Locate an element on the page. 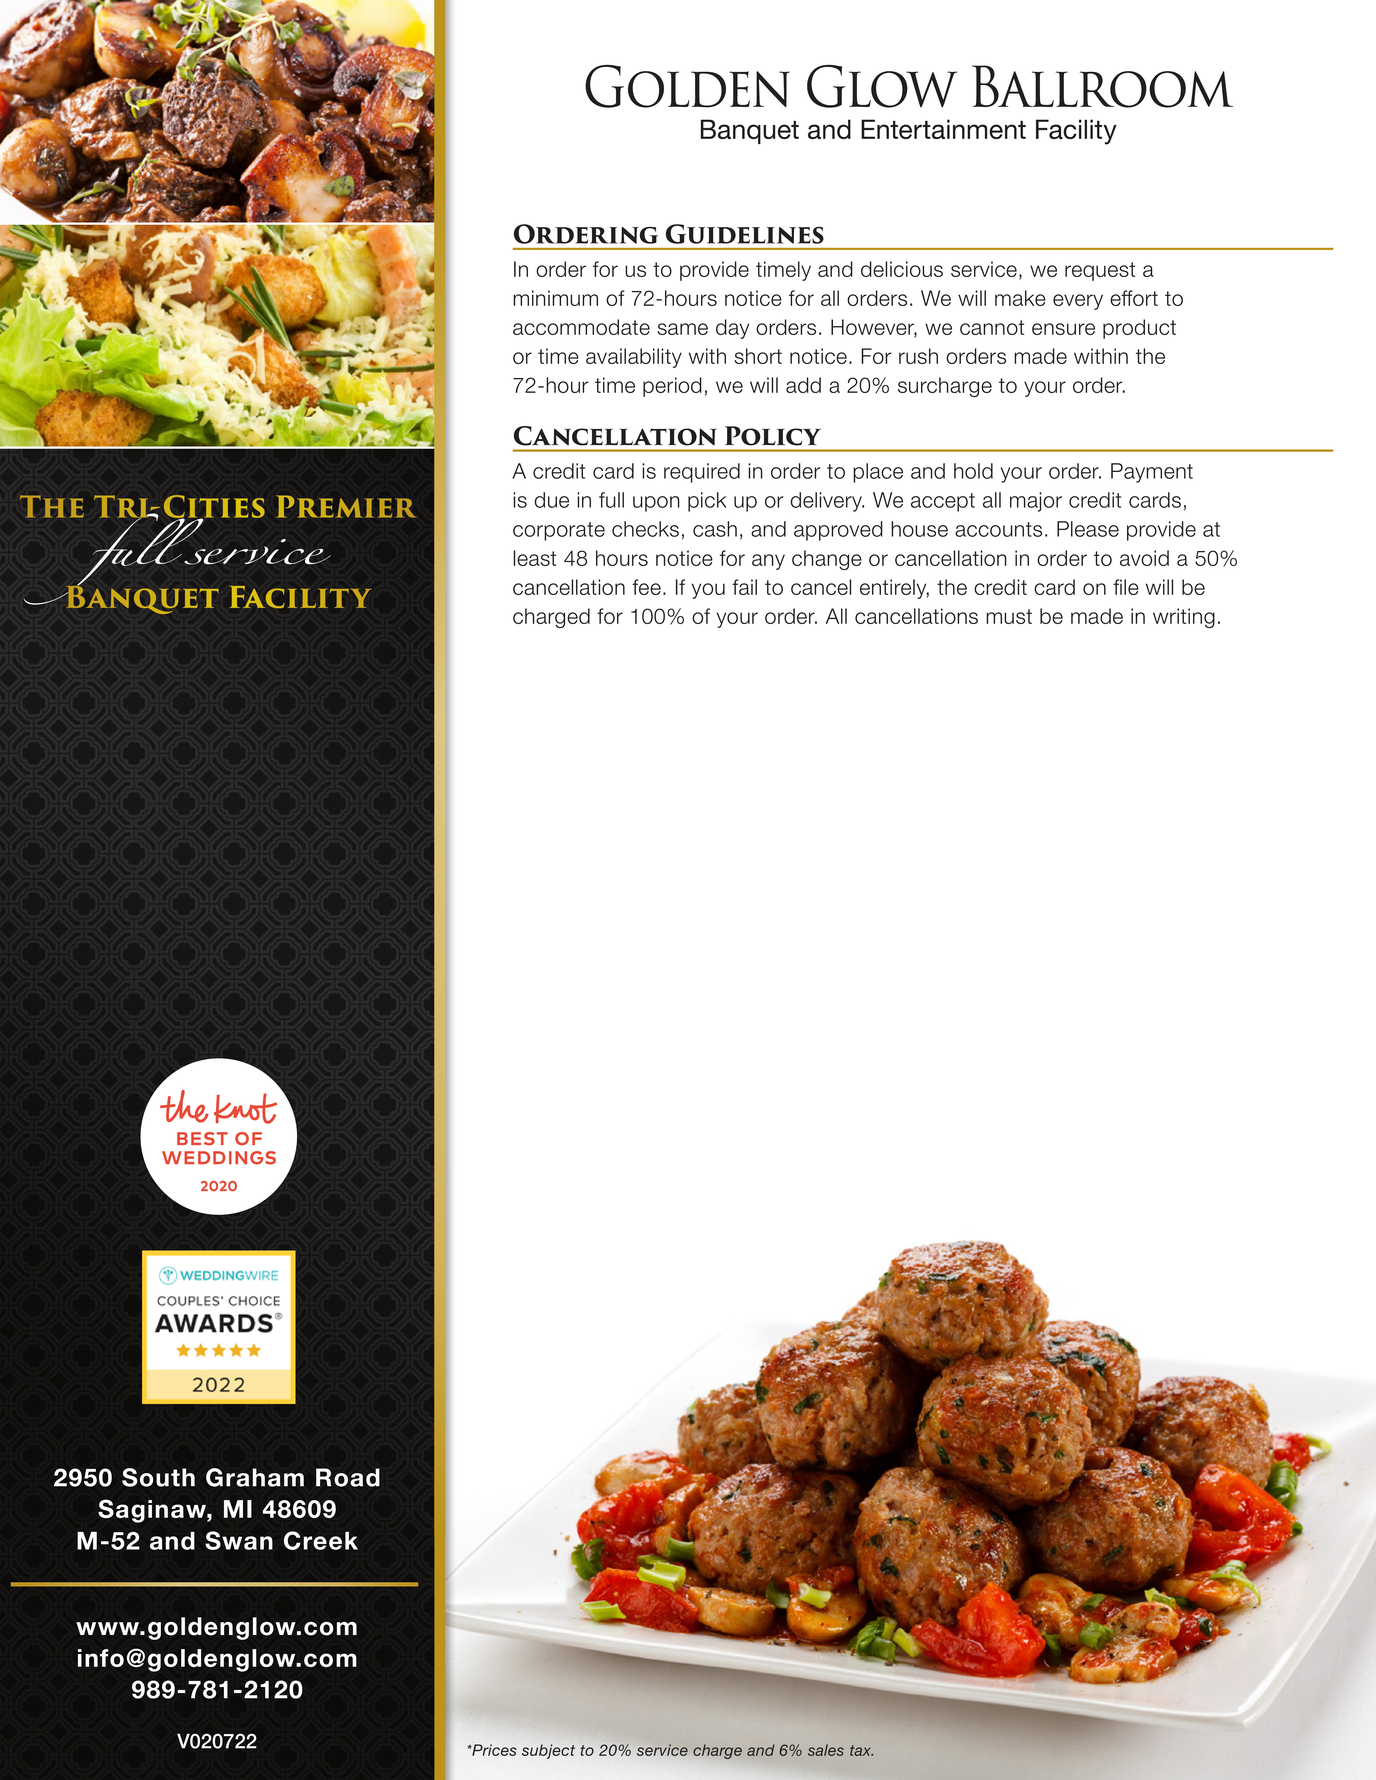  same is located at coordinates (682, 329).
